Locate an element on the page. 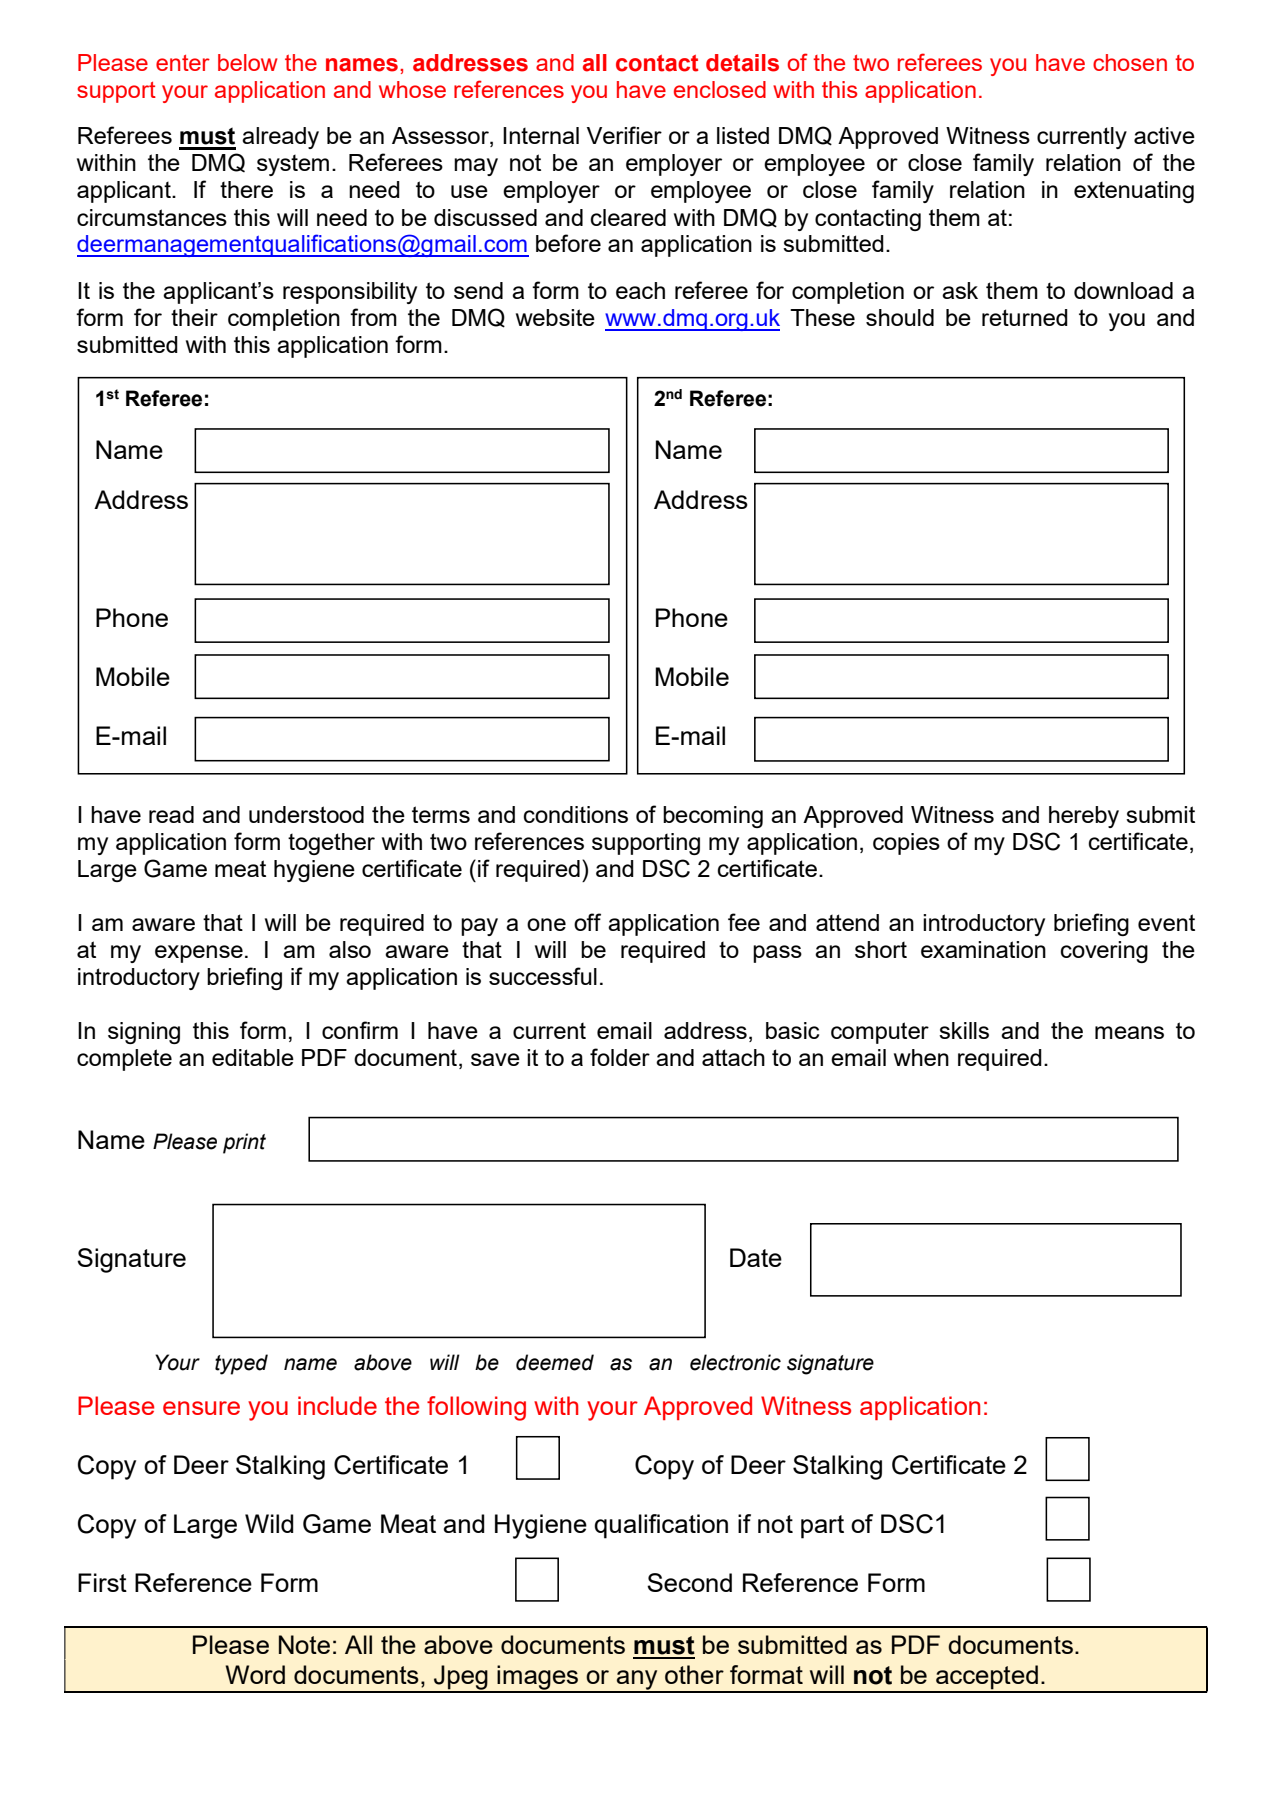 This page has height=1800, width=1272. hereby is located at coordinates (1084, 817).
